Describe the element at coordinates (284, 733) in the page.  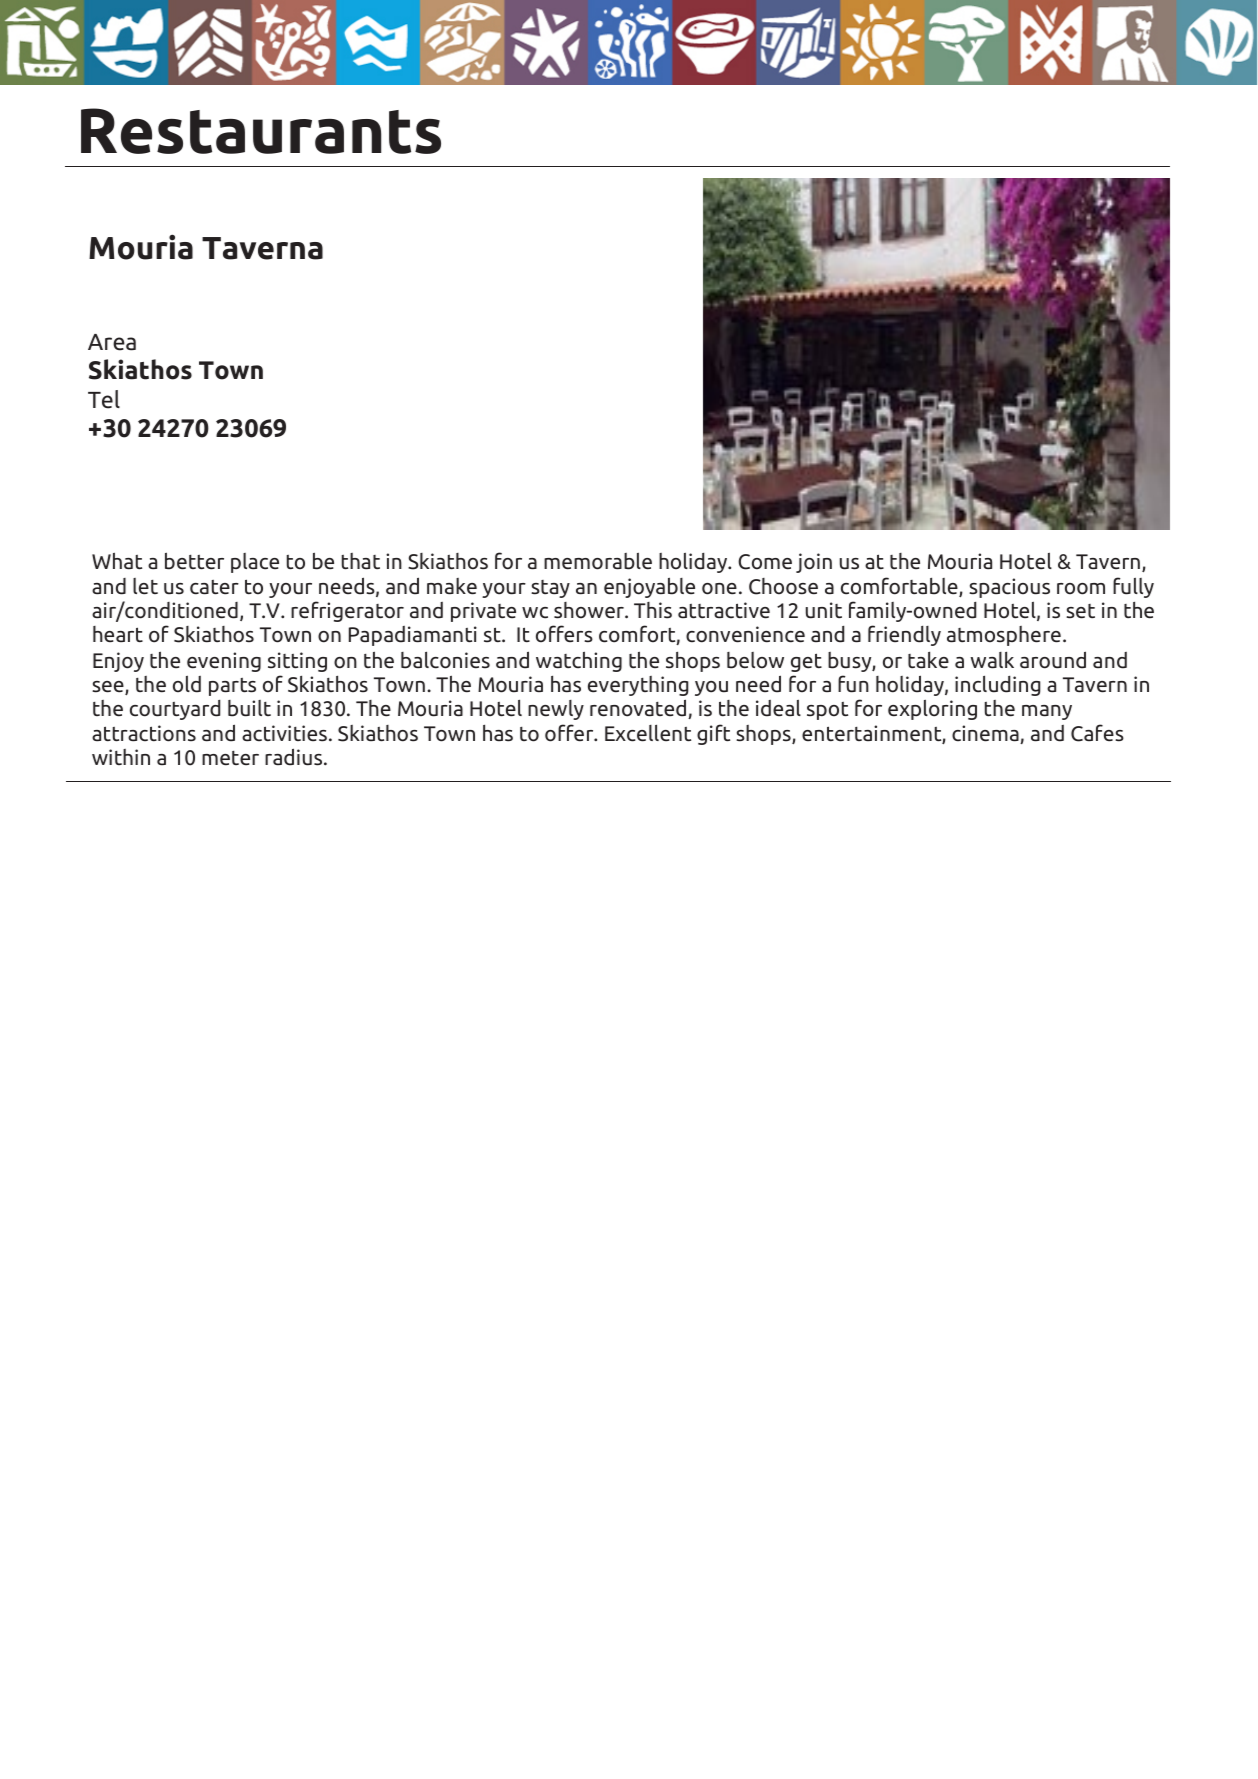
I see `activities` at that location.
